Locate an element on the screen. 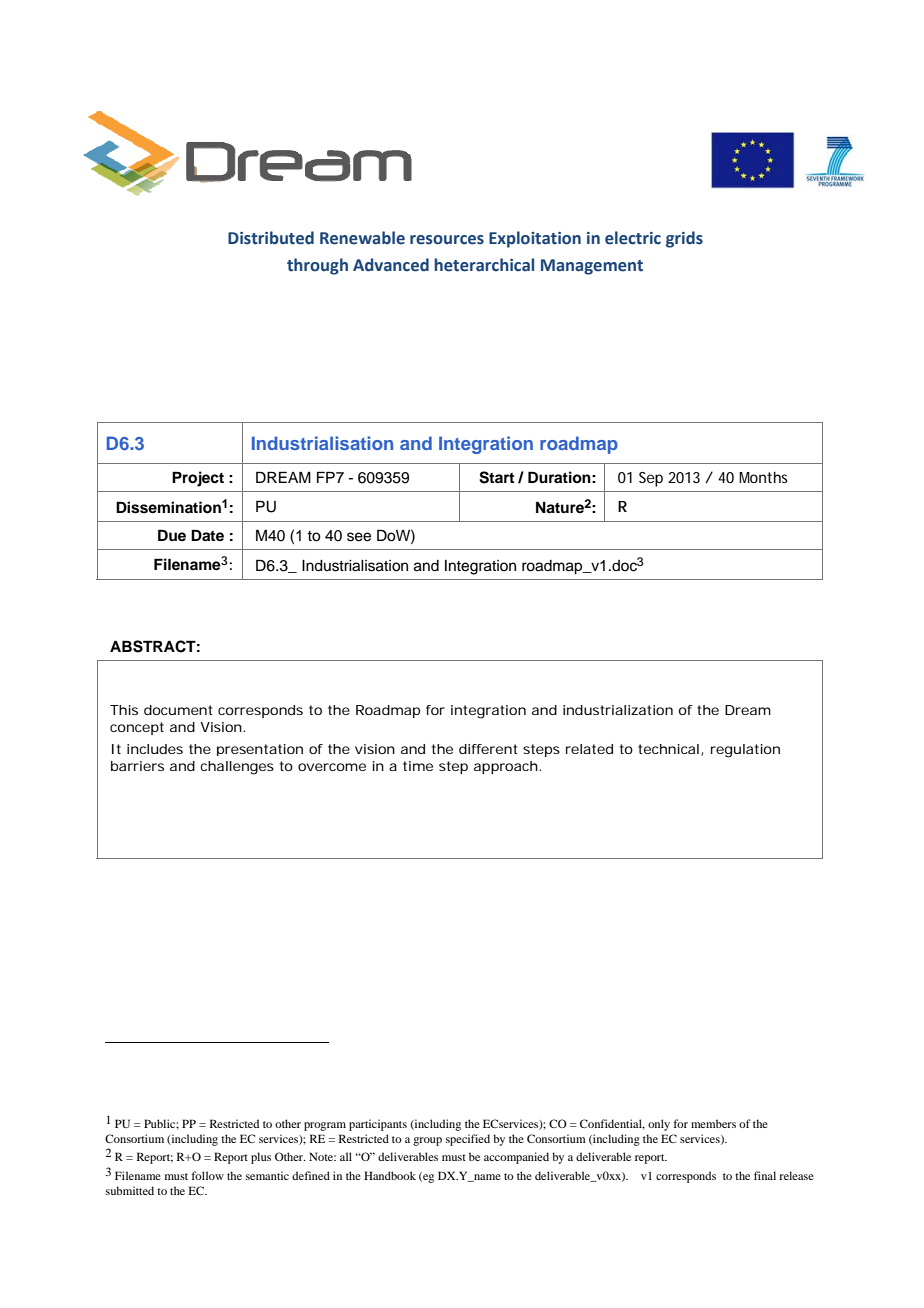 This screenshot has width=924, height=1308. Distributed is located at coordinates (271, 238).
